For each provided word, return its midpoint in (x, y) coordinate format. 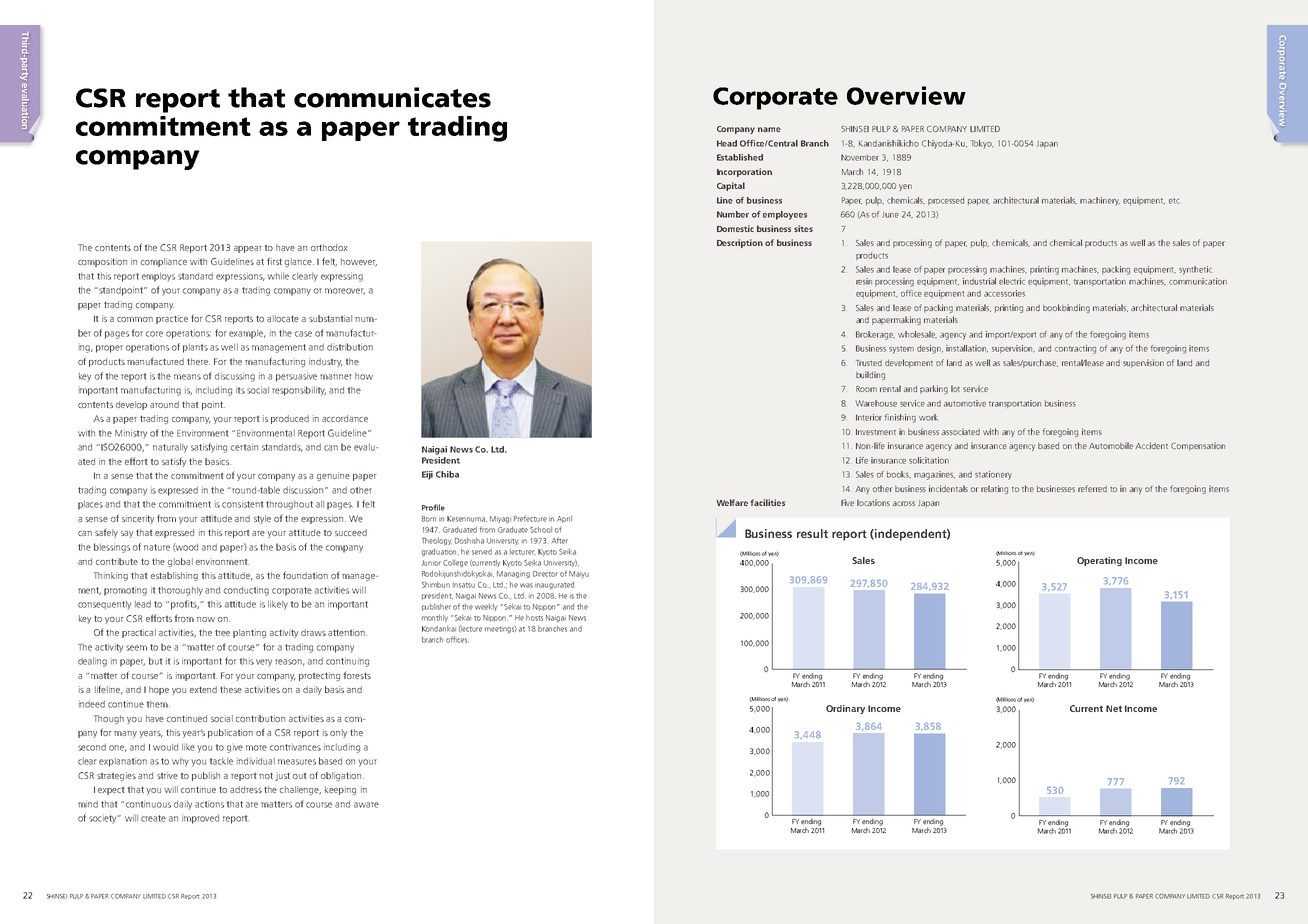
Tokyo (982, 144)
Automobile (1111, 445)
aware (366, 805)
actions (209, 804)
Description (740, 243)
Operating (1099, 561)
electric (1012, 281)
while (278, 276)
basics (218, 461)
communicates (392, 97)
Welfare (732, 502)
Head (727, 143)
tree (222, 633)
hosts (534, 618)
